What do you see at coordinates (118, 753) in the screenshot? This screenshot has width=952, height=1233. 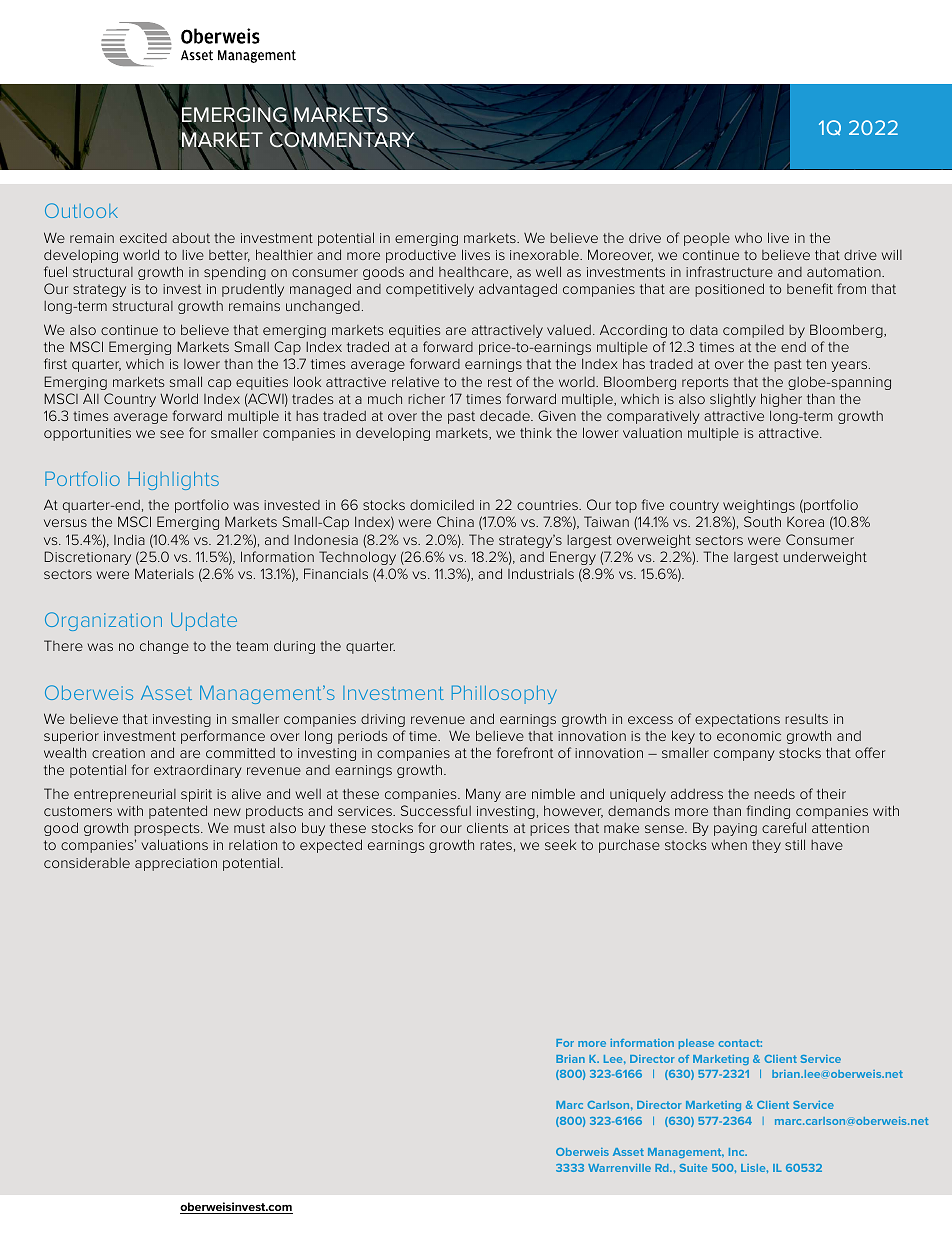 I see `creation` at bounding box center [118, 753].
